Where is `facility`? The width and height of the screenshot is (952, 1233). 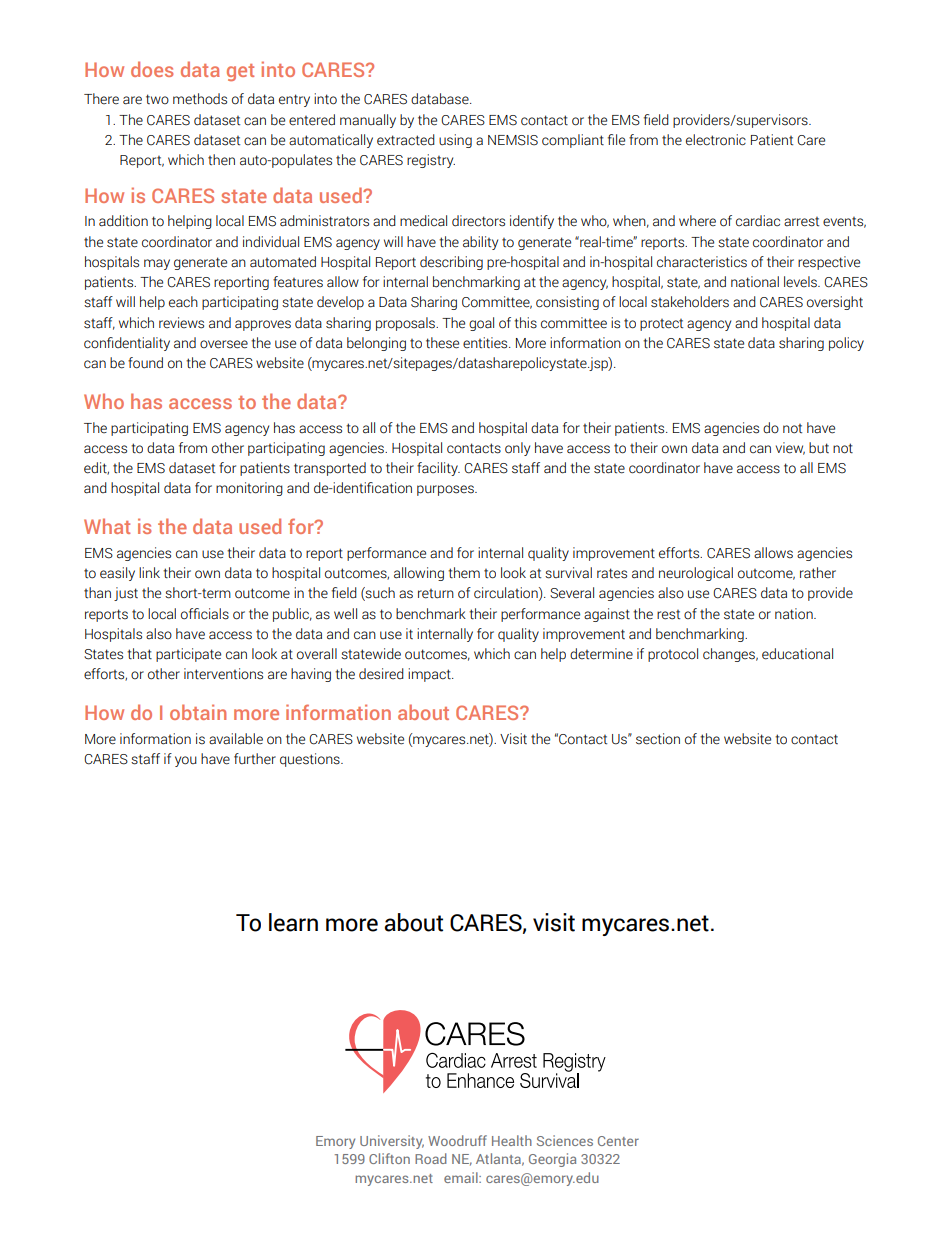 facility is located at coordinates (438, 469).
